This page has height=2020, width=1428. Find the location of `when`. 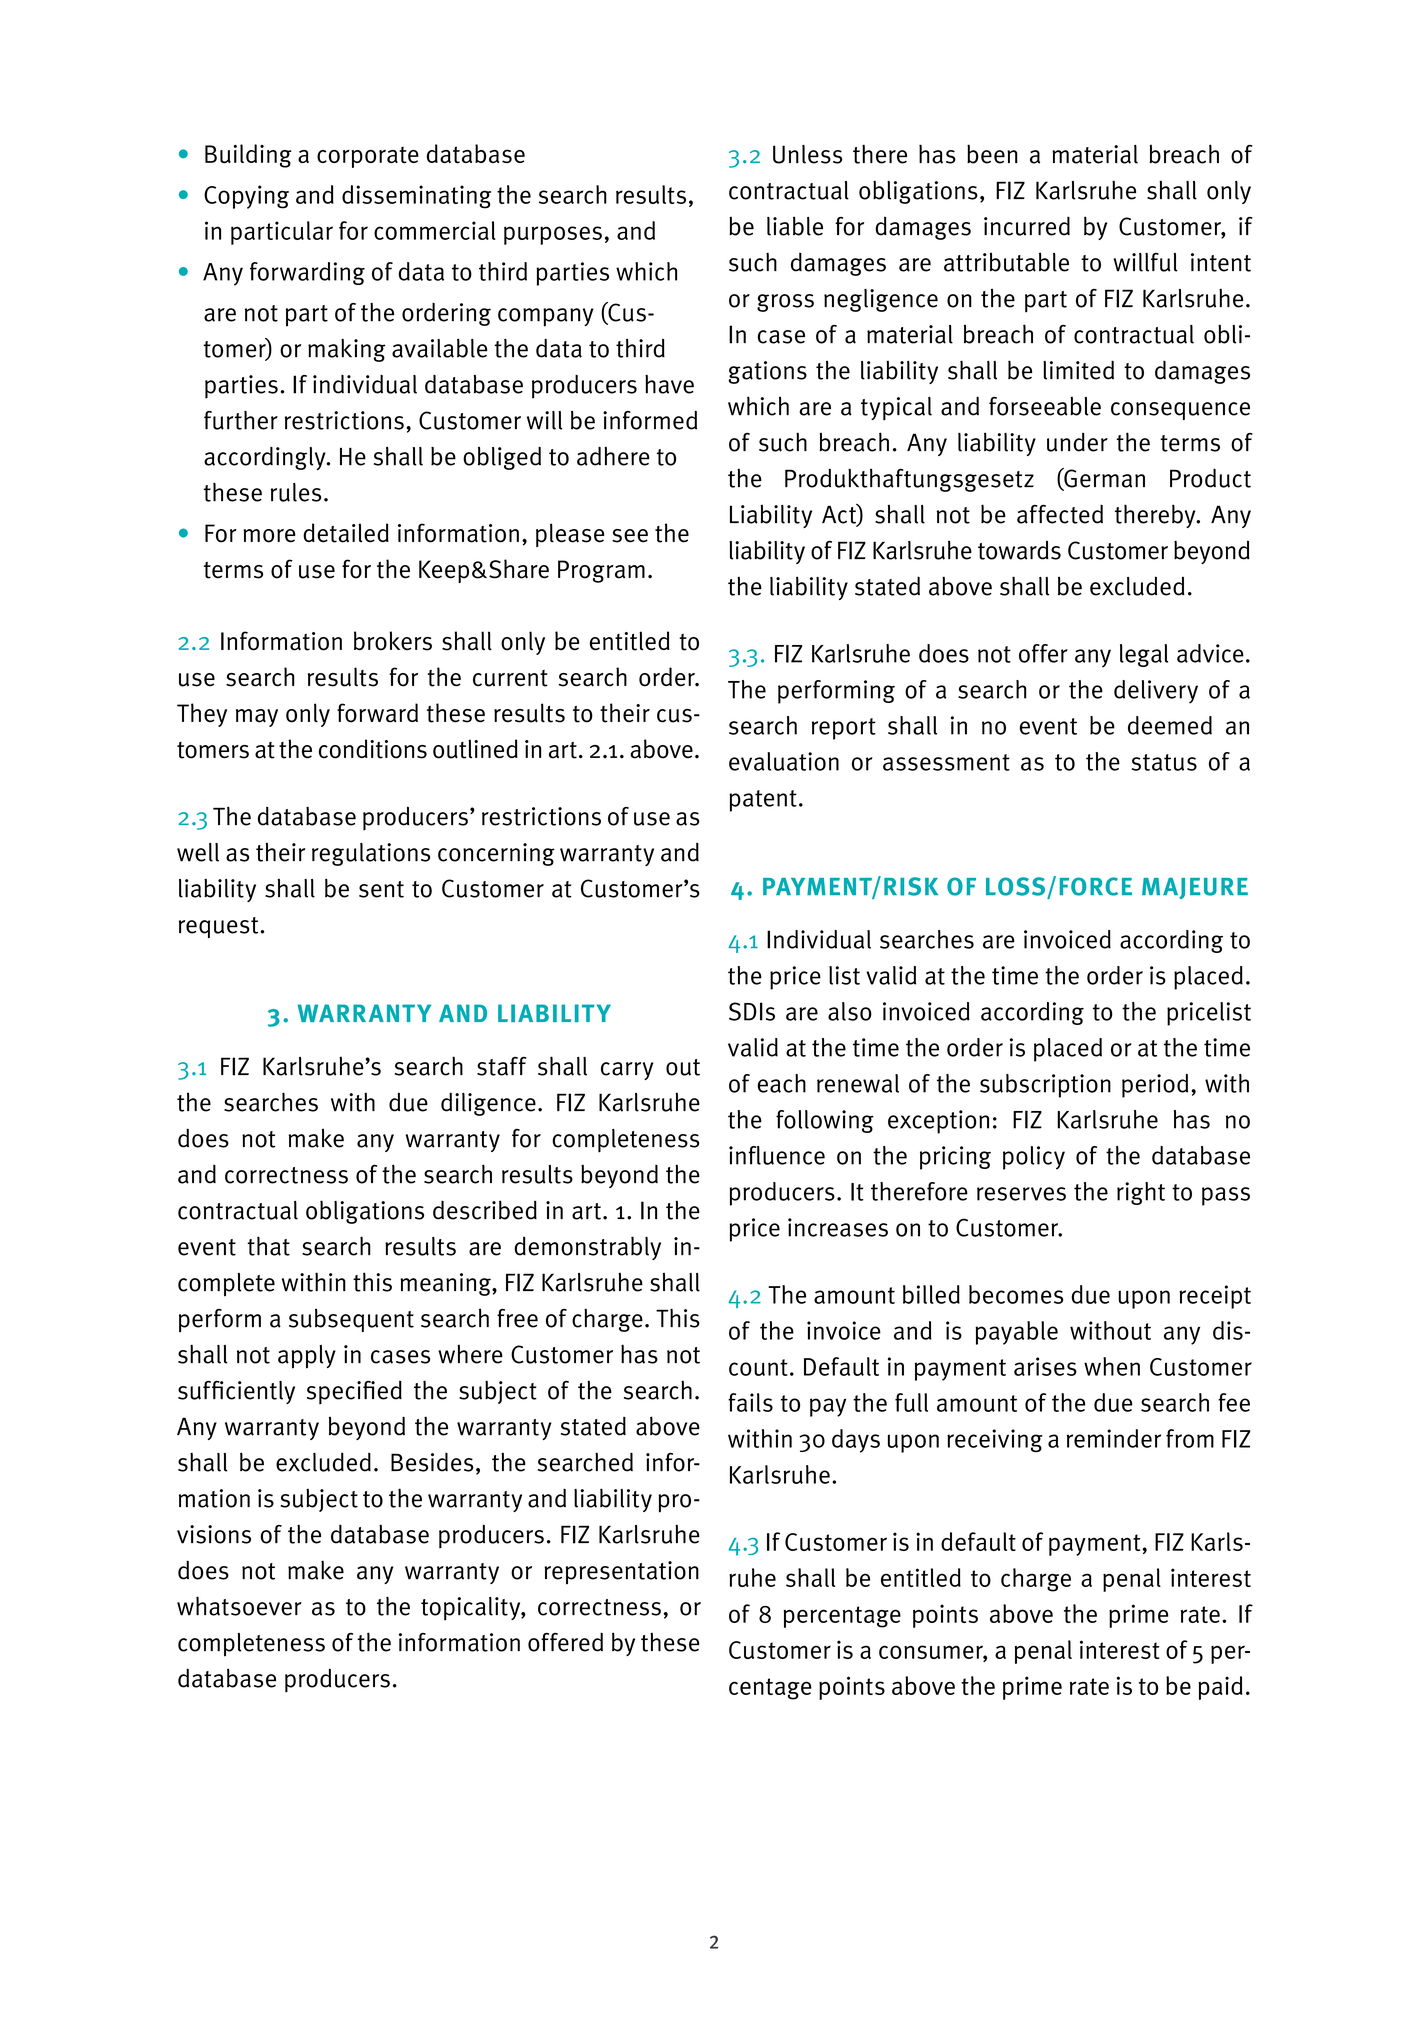

when is located at coordinates (1112, 1366).
